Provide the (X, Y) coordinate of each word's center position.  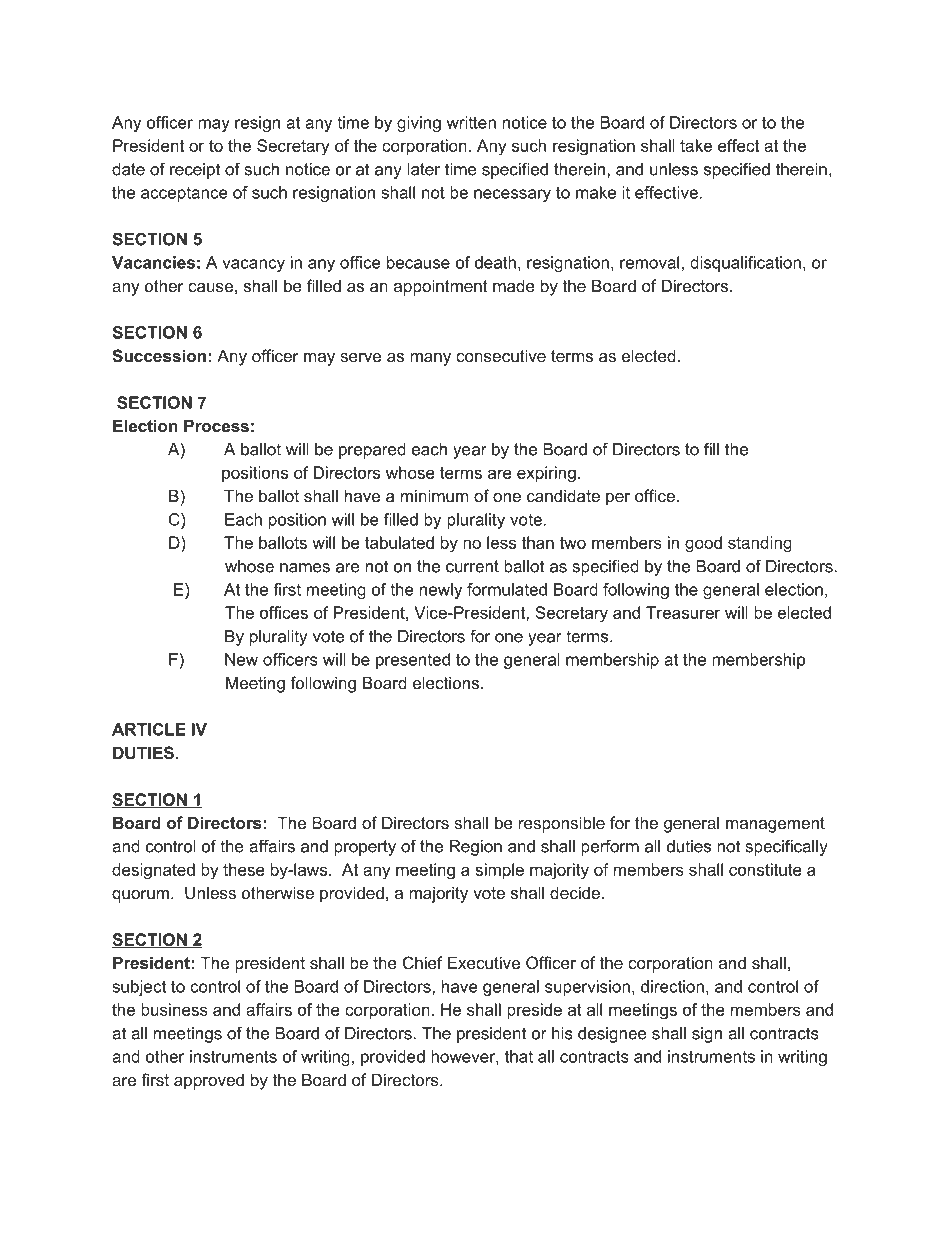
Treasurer (683, 612)
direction (672, 986)
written (471, 122)
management (775, 825)
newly (441, 591)
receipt (195, 171)
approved (209, 1081)
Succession (159, 356)
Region (476, 848)
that (519, 1056)
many (430, 359)
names (305, 568)
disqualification (745, 264)
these (244, 869)
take (696, 145)
